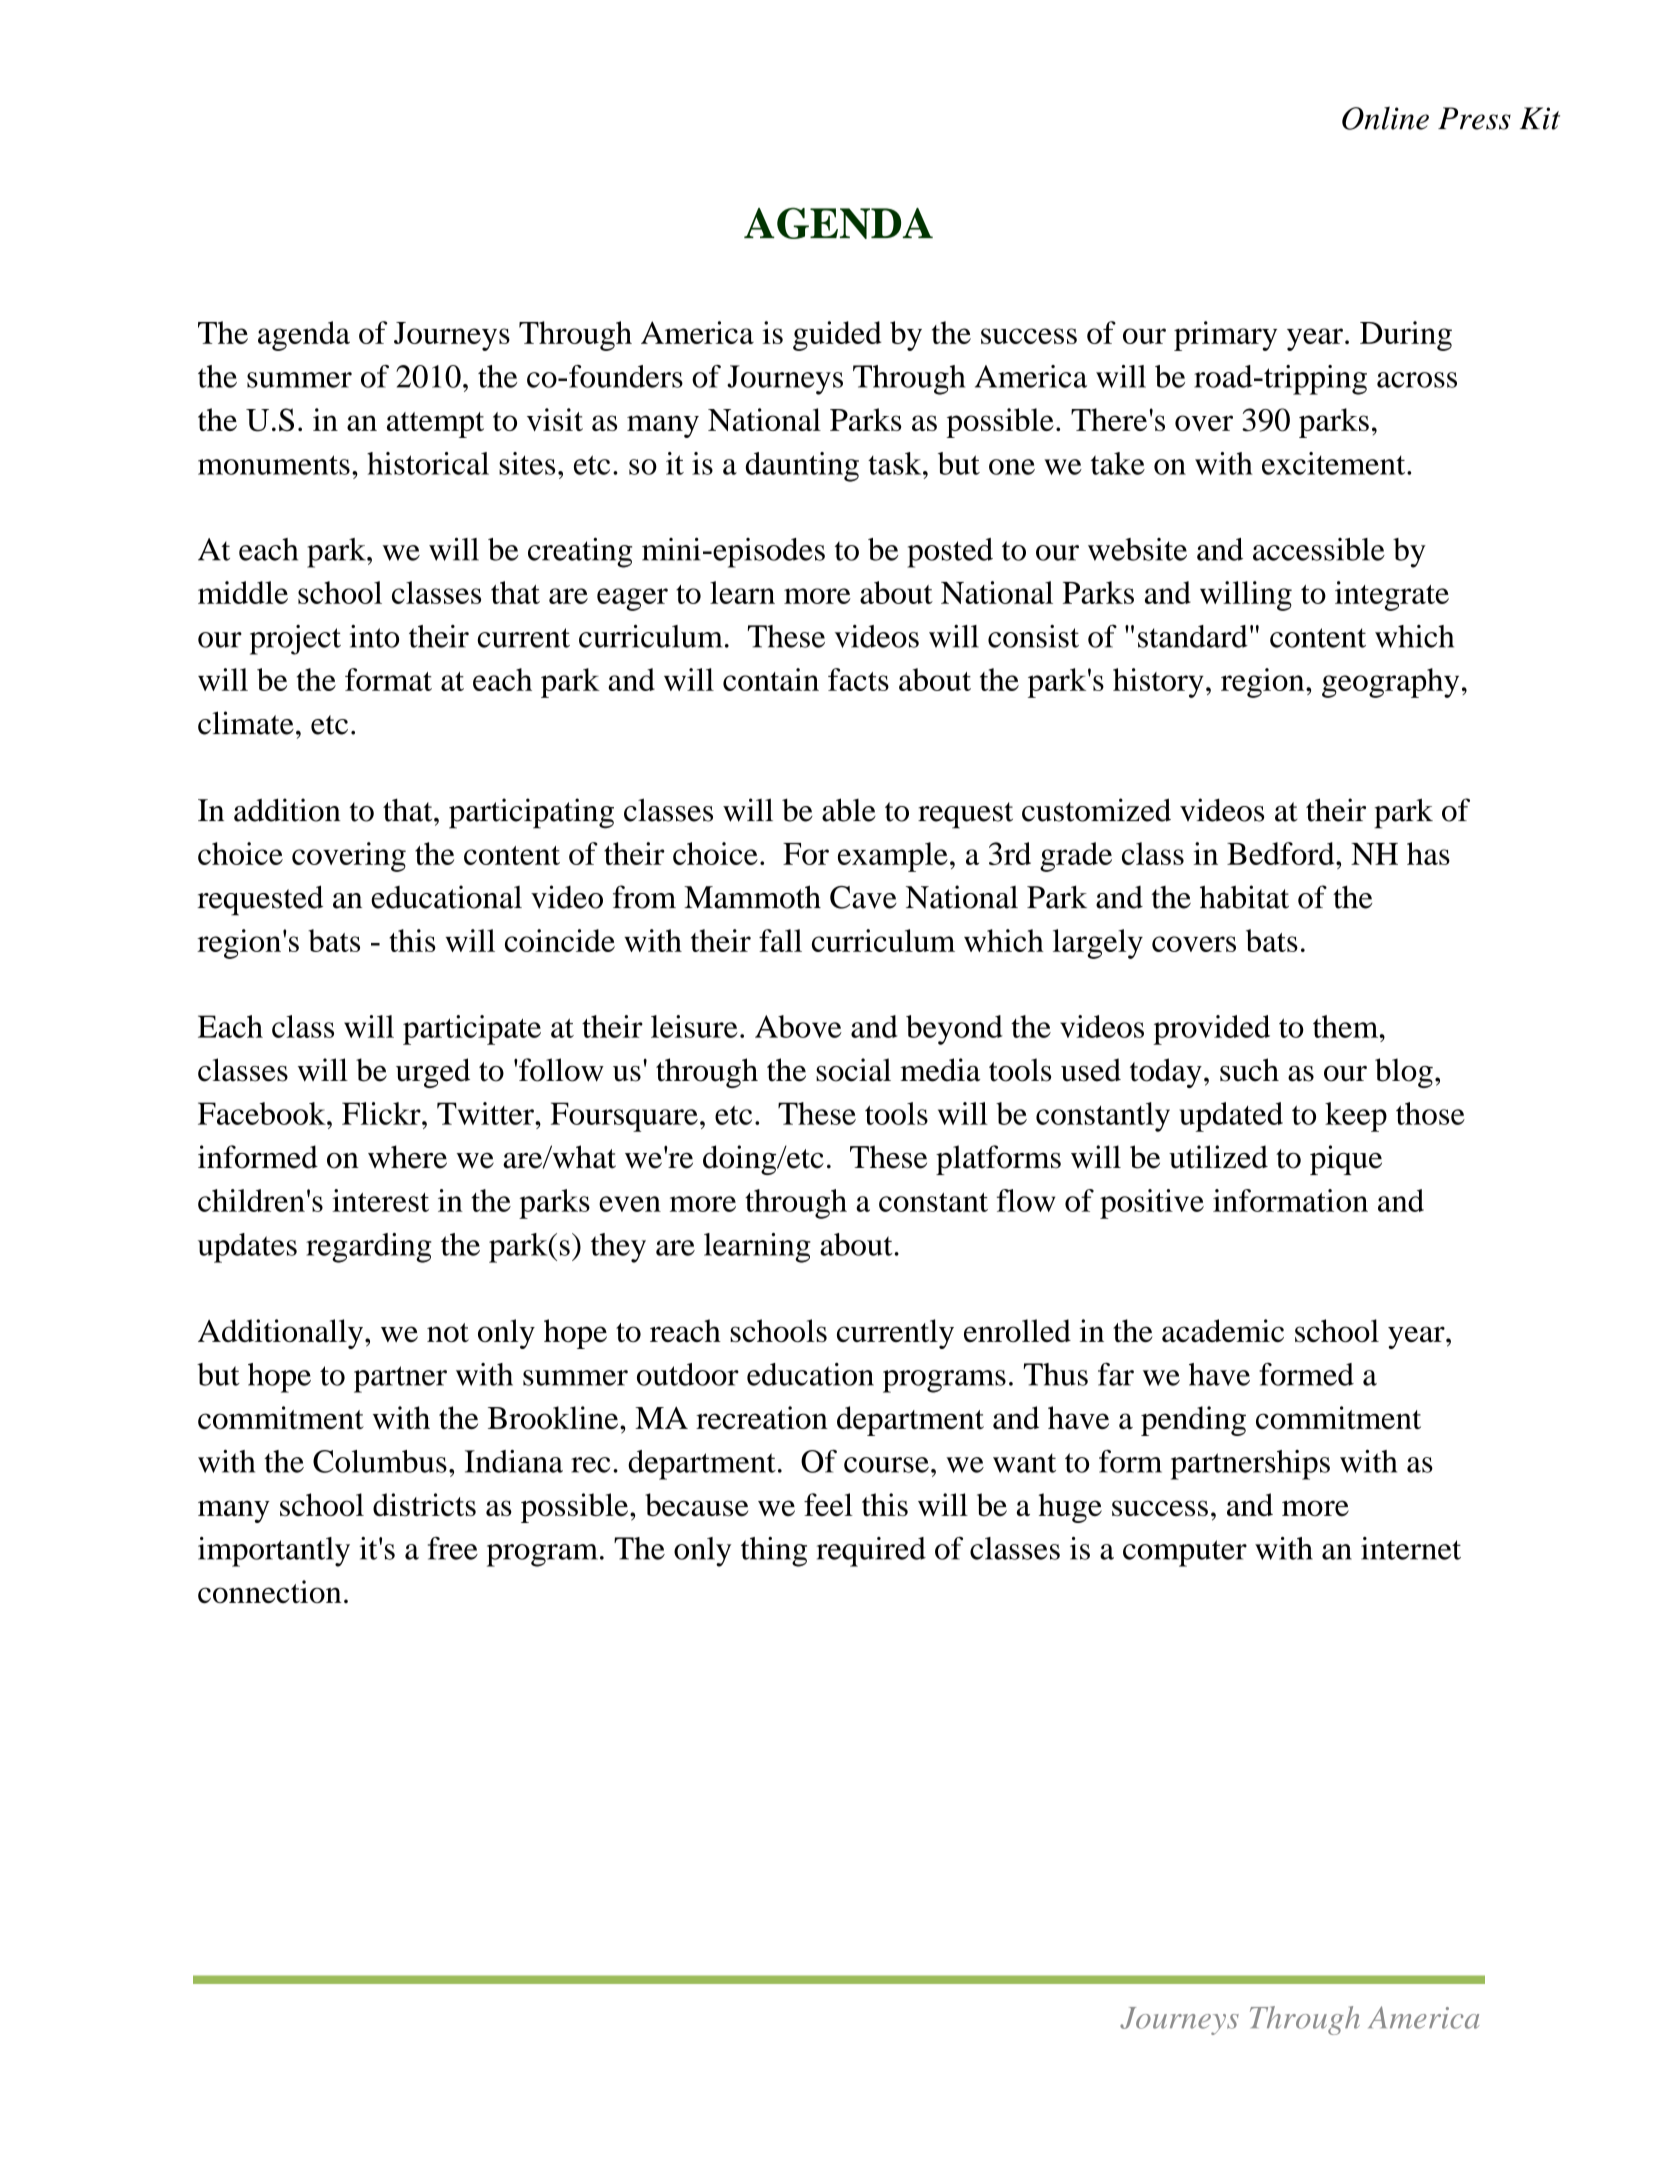  What do you see at coordinates (428, 463) in the screenshot?
I see `historical` at bounding box center [428, 463].
